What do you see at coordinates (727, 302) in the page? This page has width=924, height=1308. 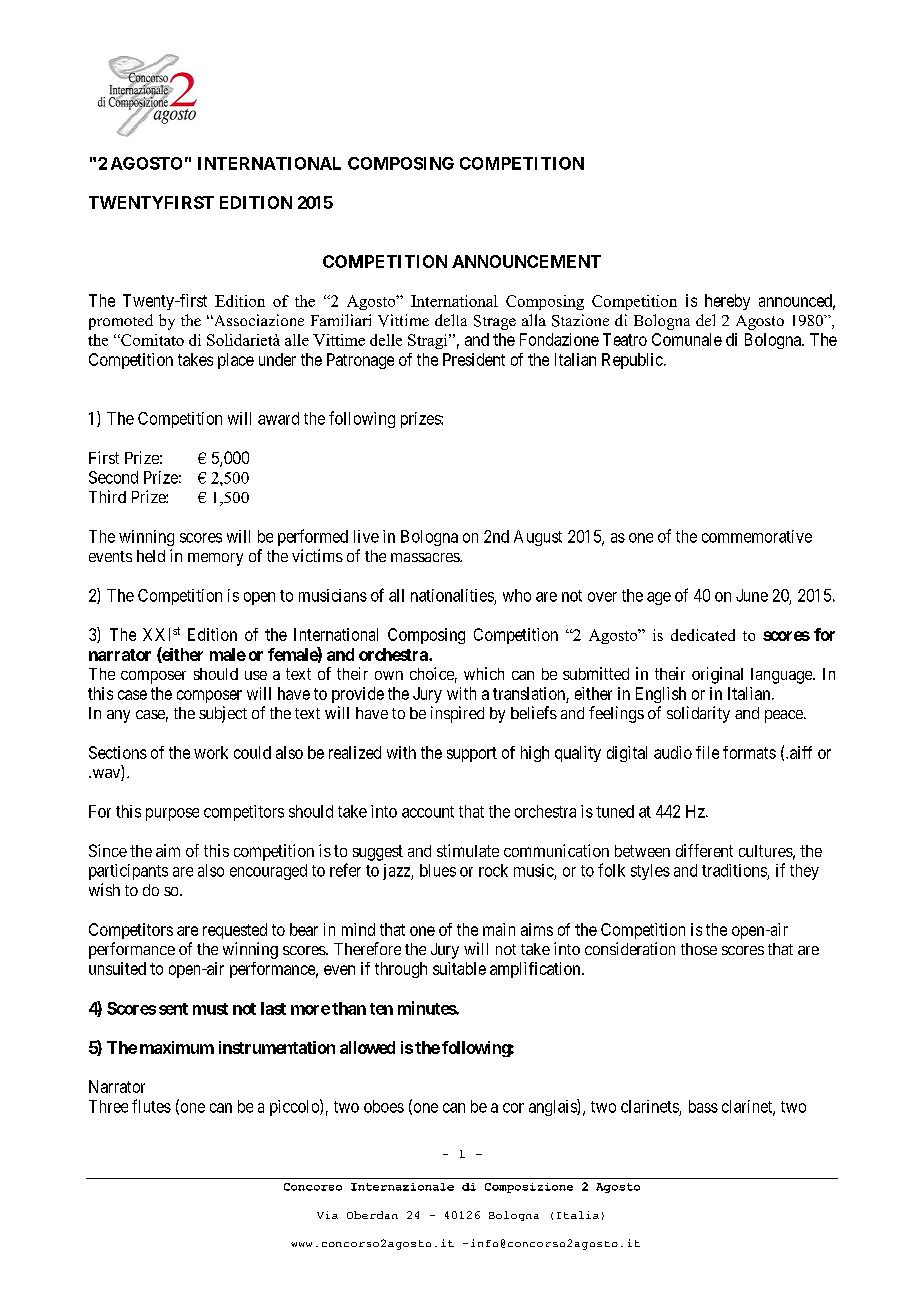 I see `hereby` at bounding box center [727, 302].
